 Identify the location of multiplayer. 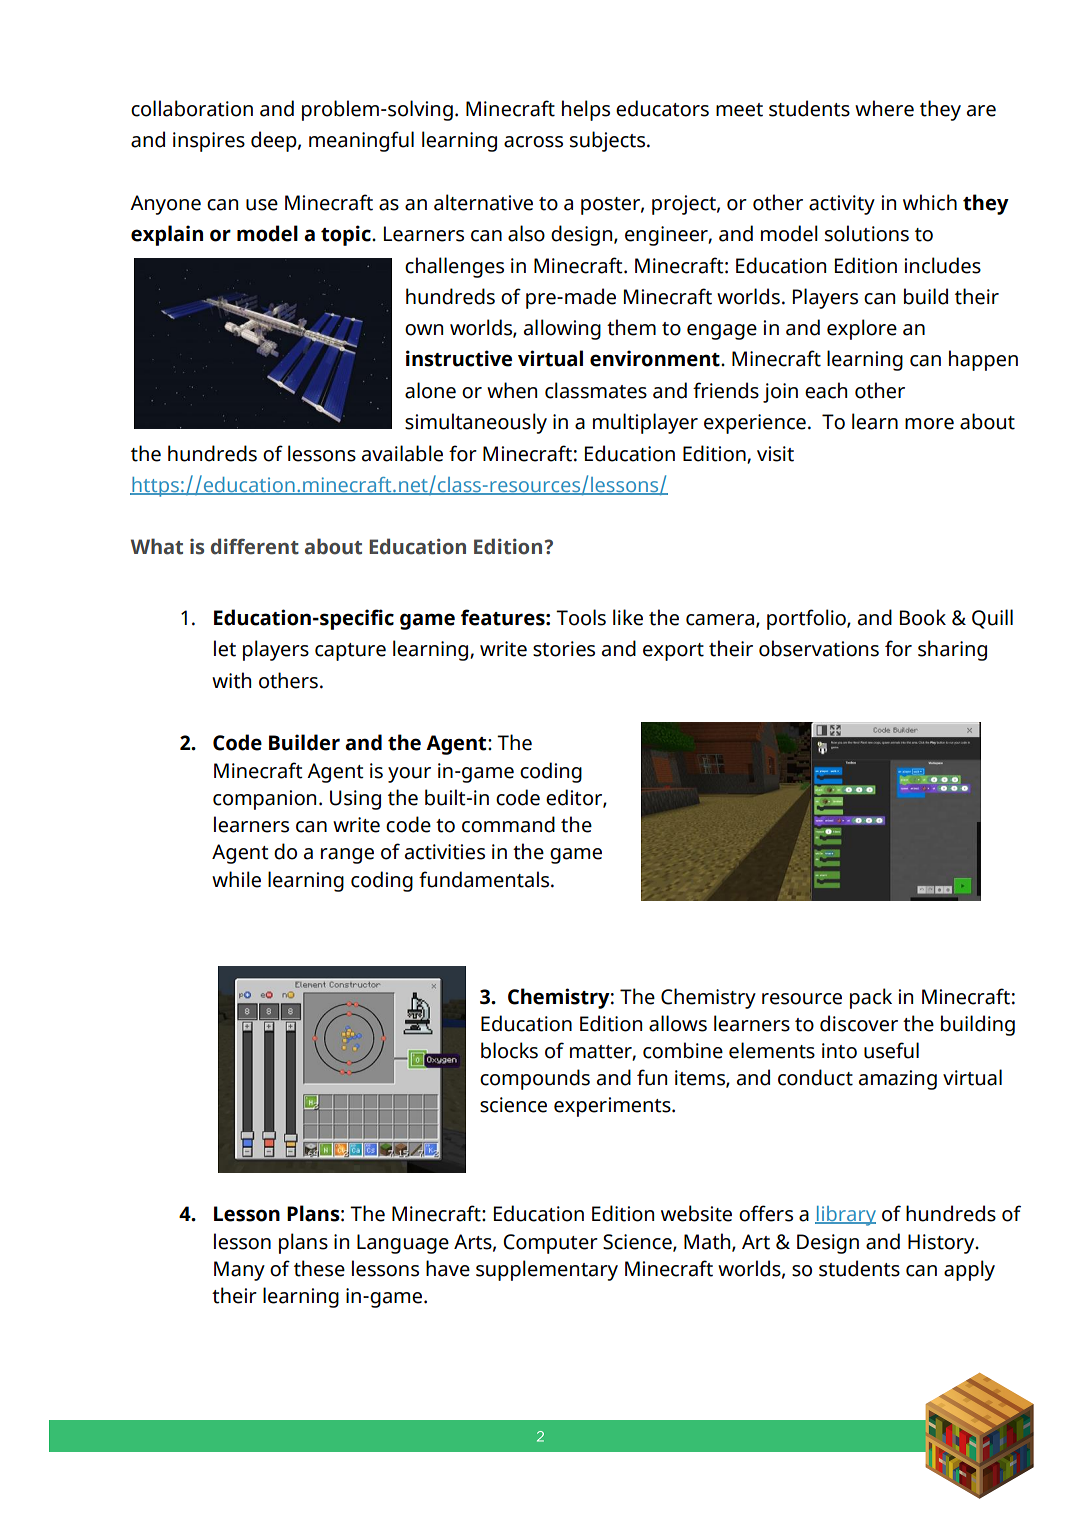
(645, 423).
